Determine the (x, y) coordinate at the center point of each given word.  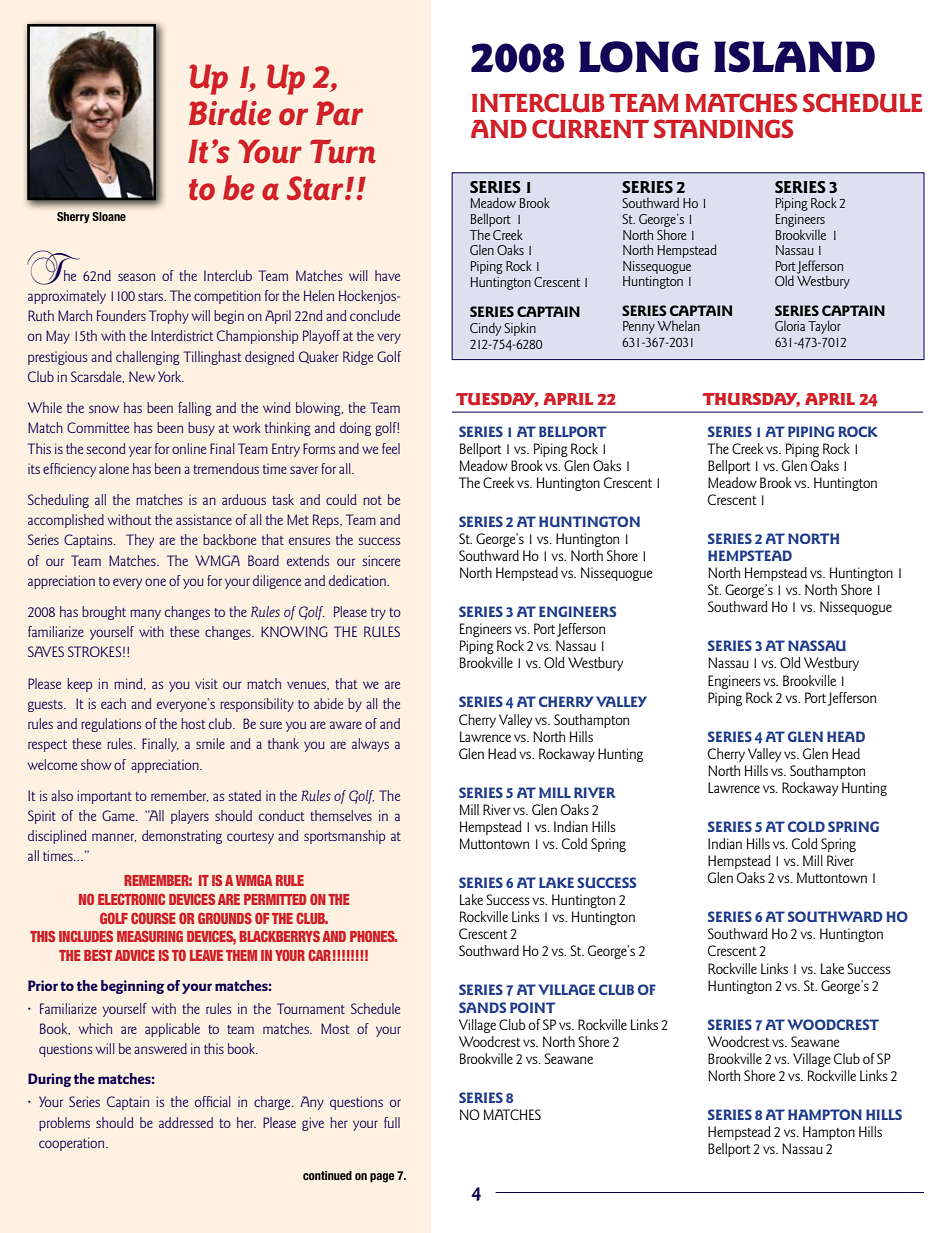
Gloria (790, 326)
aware (346, 725)
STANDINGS (724, 128)
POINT (532, 1007)
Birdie (230, 112)
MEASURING (150, 936)
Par (339, 113)
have (387, 275)
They (140, 541)
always (370, 745)
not (372, 500)
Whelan (678, 326)
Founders (121, 315)
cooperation (73, 1144)
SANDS (482, 1007)
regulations (111, 725)
